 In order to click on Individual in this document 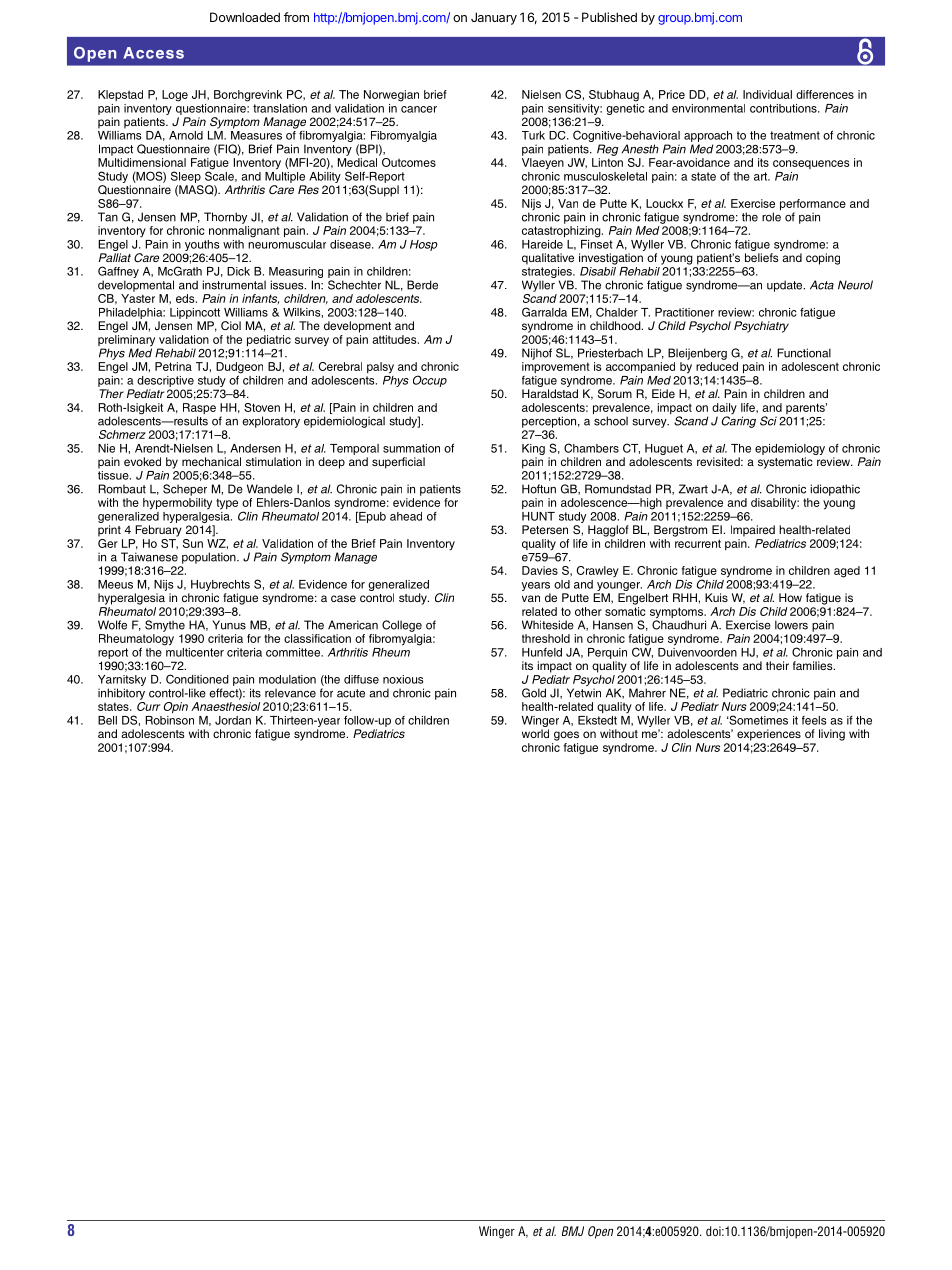, I will do `click(767, 94)`.
